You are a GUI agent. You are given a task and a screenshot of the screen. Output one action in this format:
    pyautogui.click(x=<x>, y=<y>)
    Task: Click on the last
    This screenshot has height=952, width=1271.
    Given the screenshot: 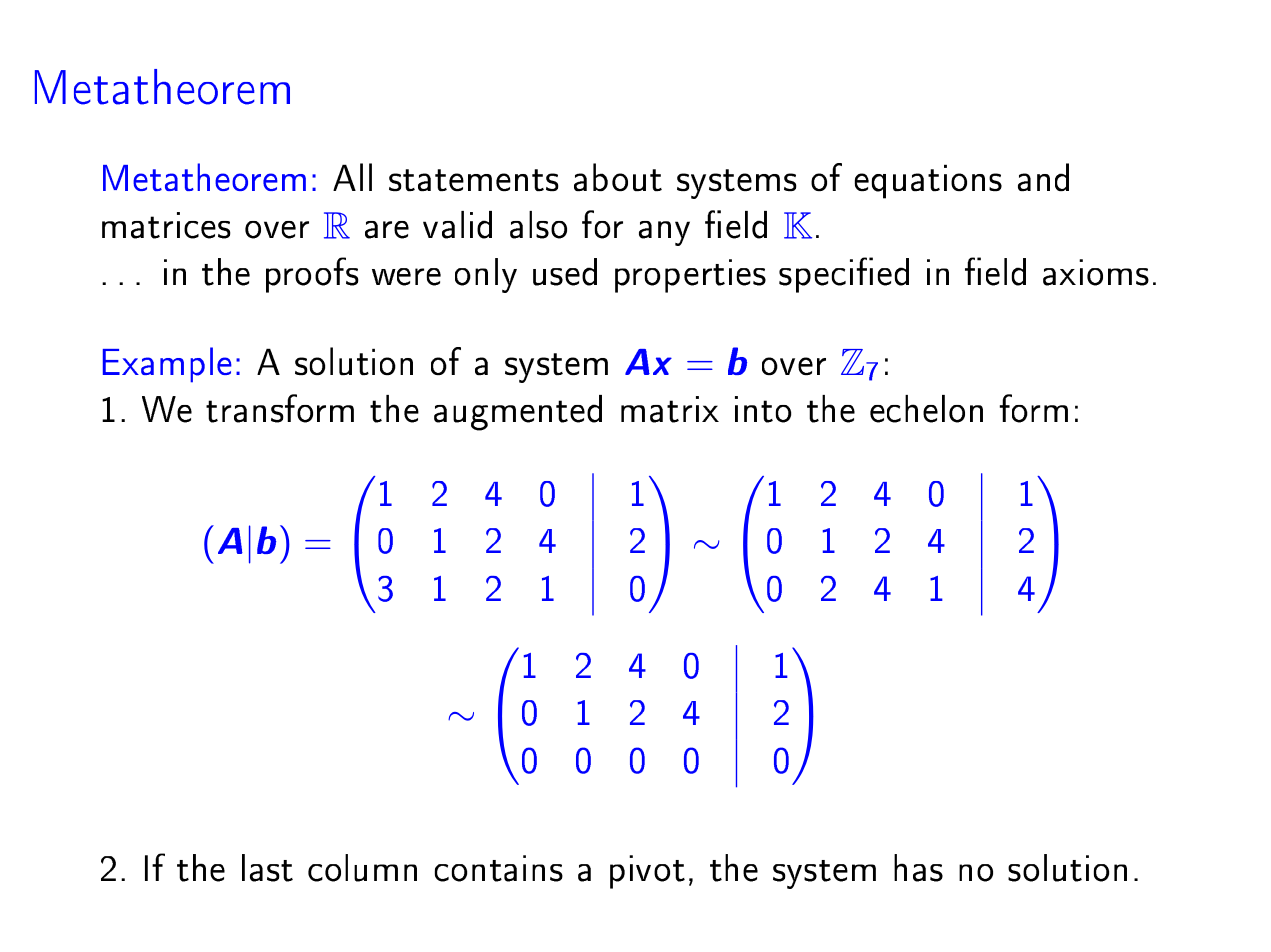 What is the action you would take?
    pyautogui.click(x=267, y=868)
